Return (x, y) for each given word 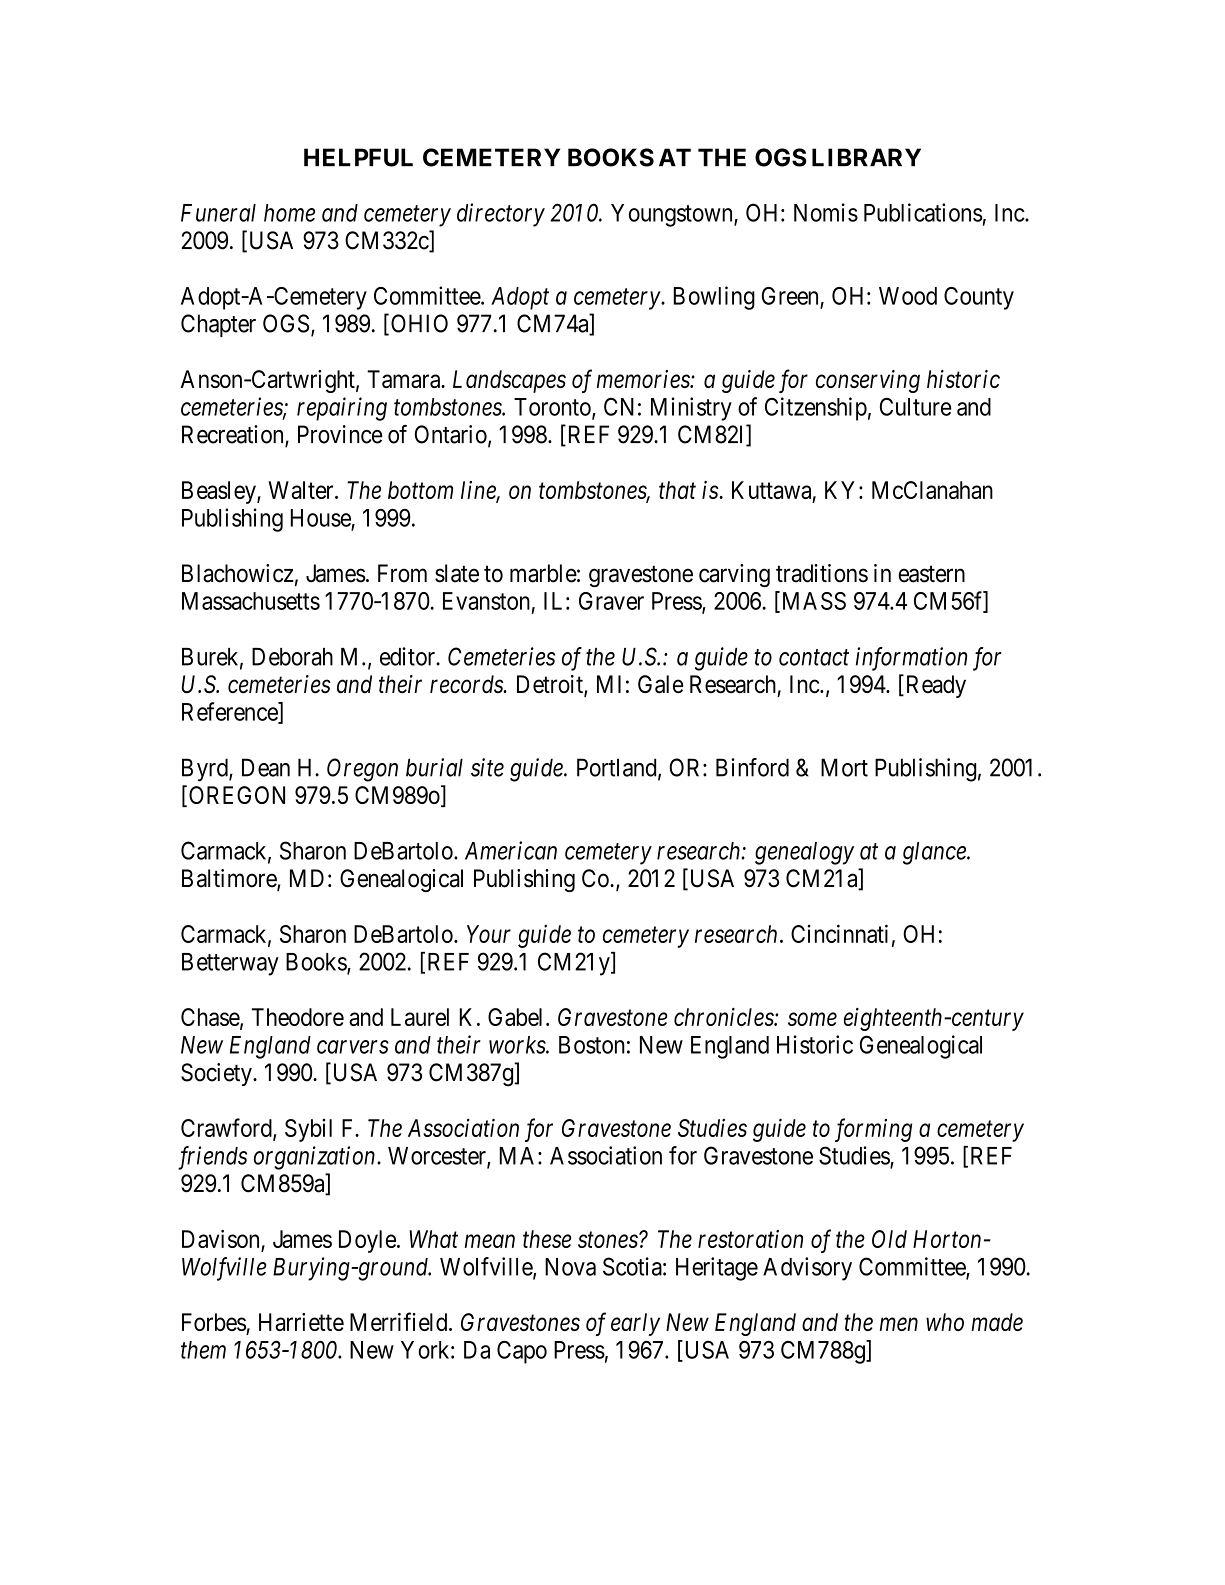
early (635, 1324)
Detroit (551, 685)
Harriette (301, 1322)
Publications (923, 212)
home (289, 213)
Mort (844, 767)
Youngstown (673, 215)
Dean (266, 767)
